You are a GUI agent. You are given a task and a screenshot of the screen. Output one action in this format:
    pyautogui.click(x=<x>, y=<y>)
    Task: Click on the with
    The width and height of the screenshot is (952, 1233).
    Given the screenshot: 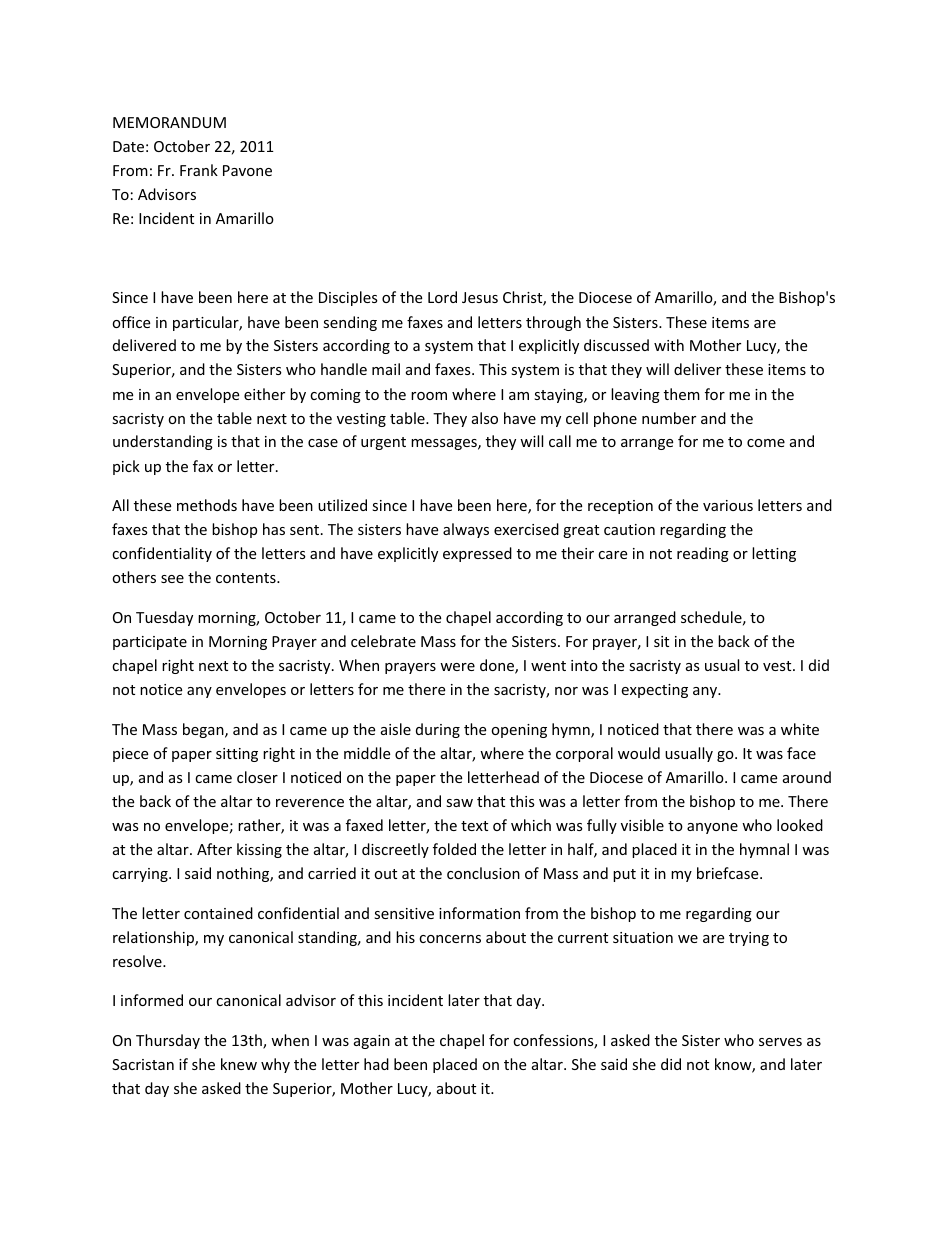 What is the action you would take?
    pyautogui.click(x=669, y=345)
